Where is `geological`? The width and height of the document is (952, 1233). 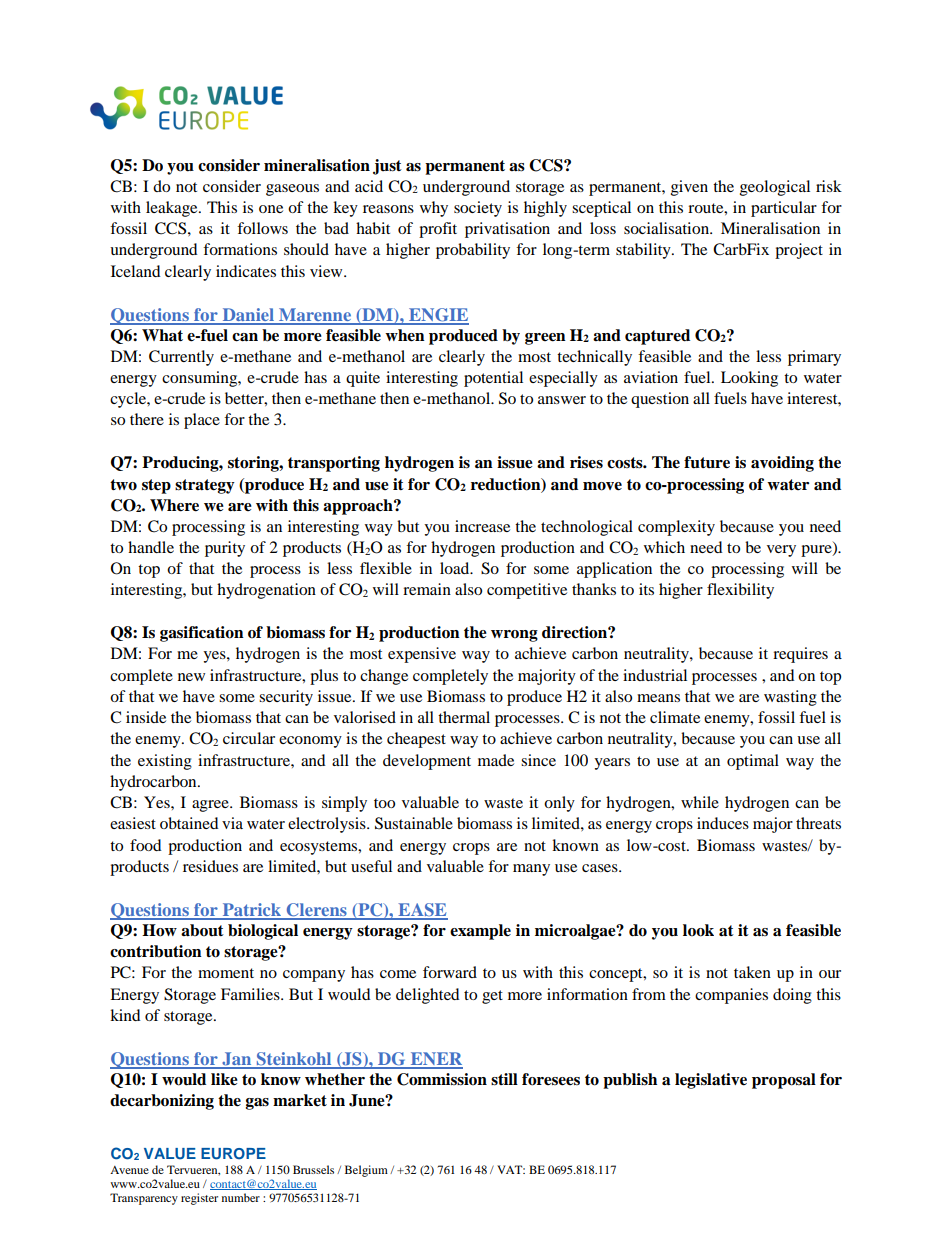
geological is located at coordinates (775, 188).
